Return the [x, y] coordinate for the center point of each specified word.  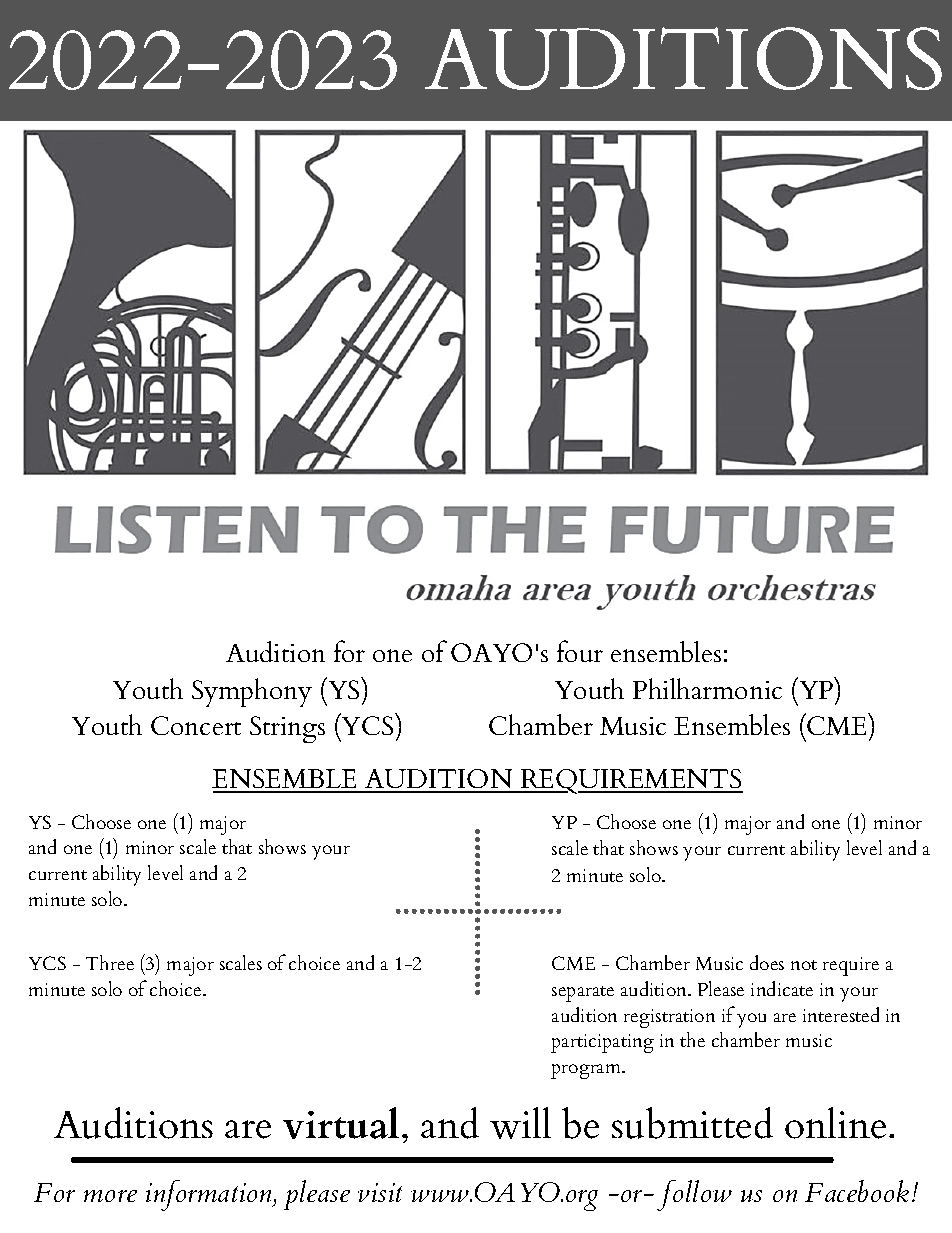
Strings [287, 729]
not [804, 965]
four [580, 651]
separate [583, 994]
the [692, 1039]
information [210, 1195]
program [587, 1071]
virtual [341, 1123]
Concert [196, 725]
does [767, 962]
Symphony [252, 692]
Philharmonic [707, 688]
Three [110, 962]
